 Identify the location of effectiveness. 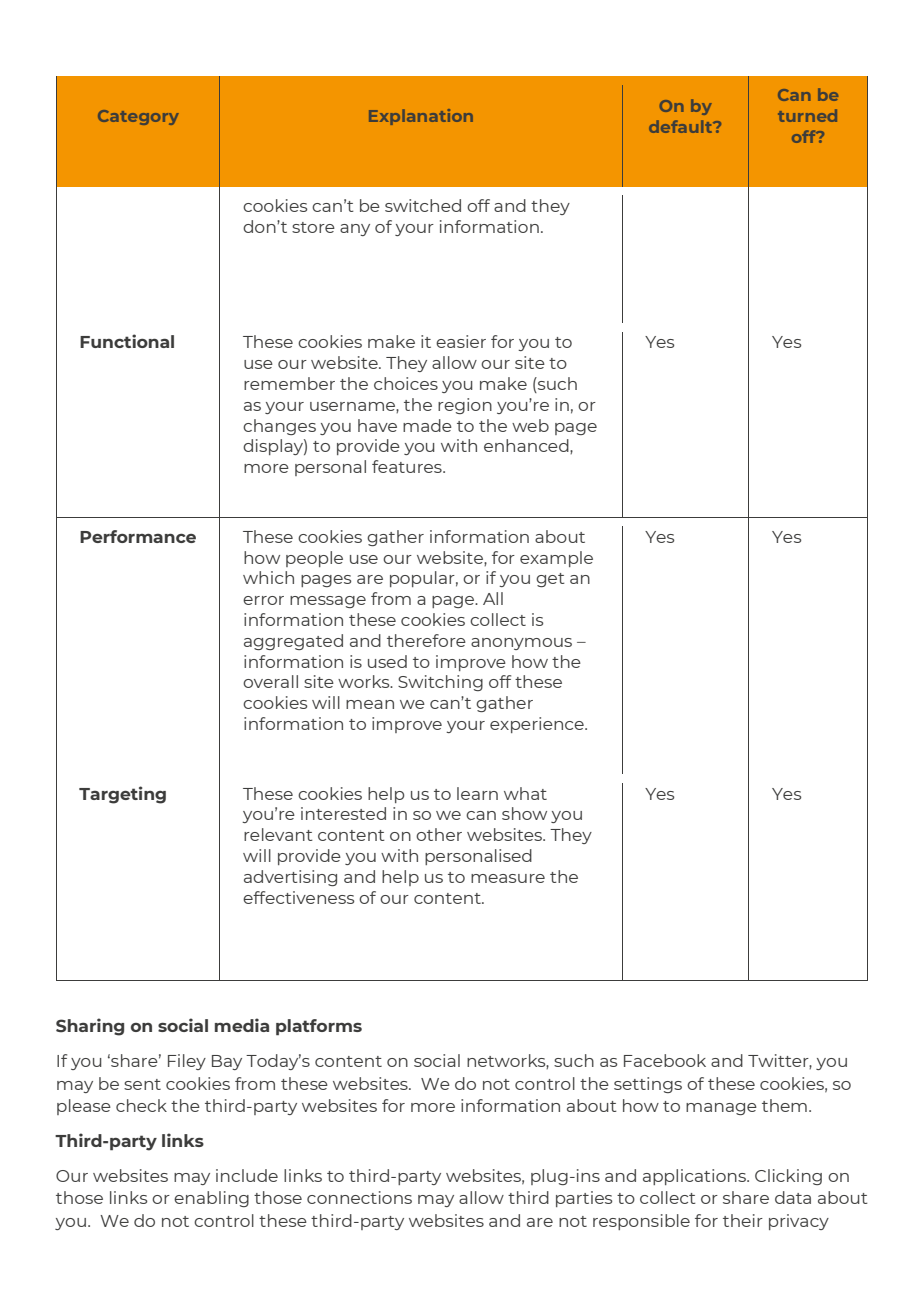
(298, 897).
